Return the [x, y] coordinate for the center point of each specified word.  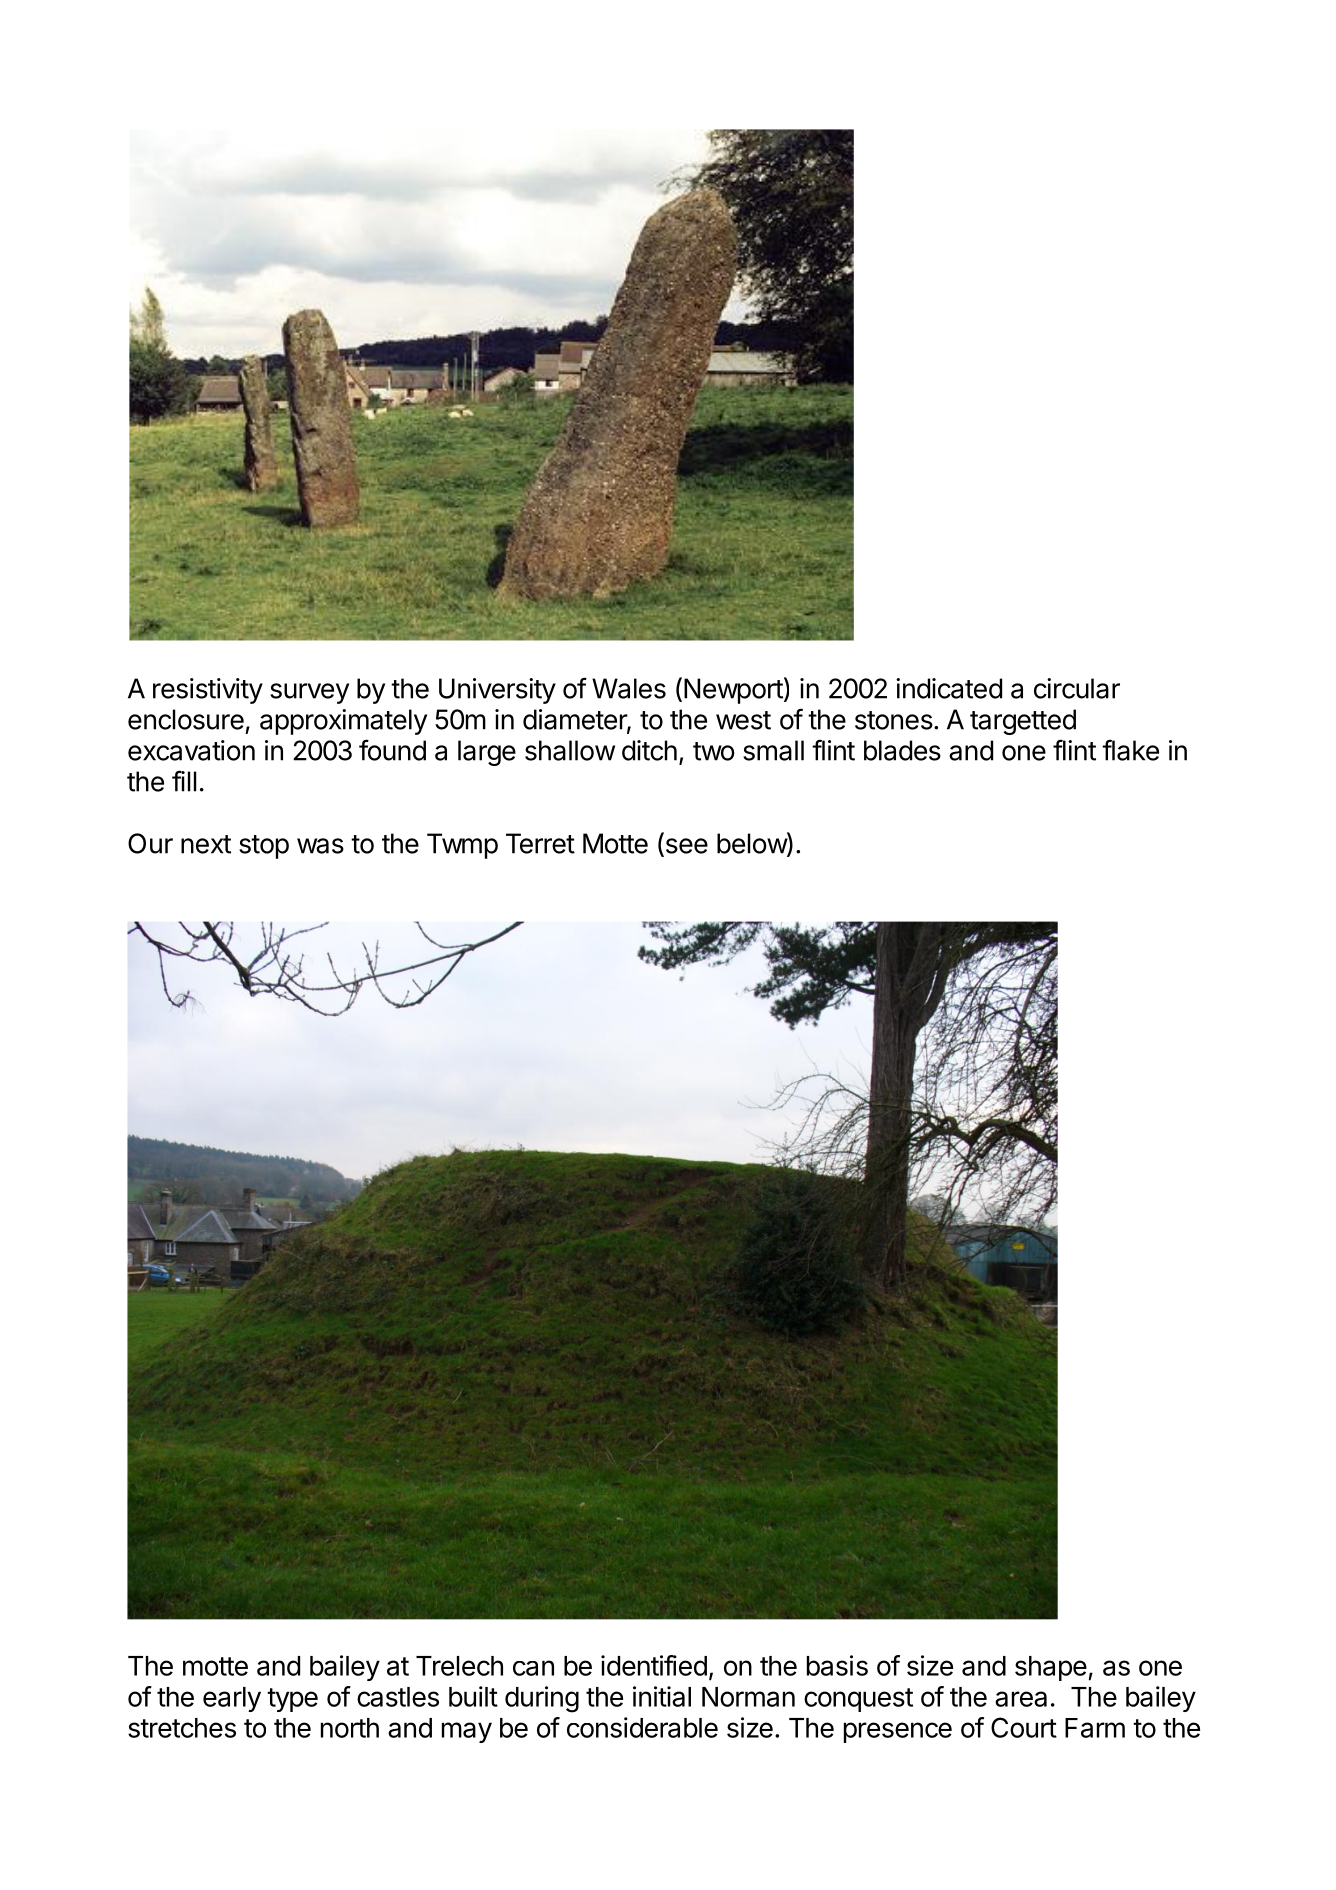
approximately [343, 722]
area [1021, 1699]
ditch [649, 750]
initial [662, 1696]
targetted [1023, 722]
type [292, 1700]
